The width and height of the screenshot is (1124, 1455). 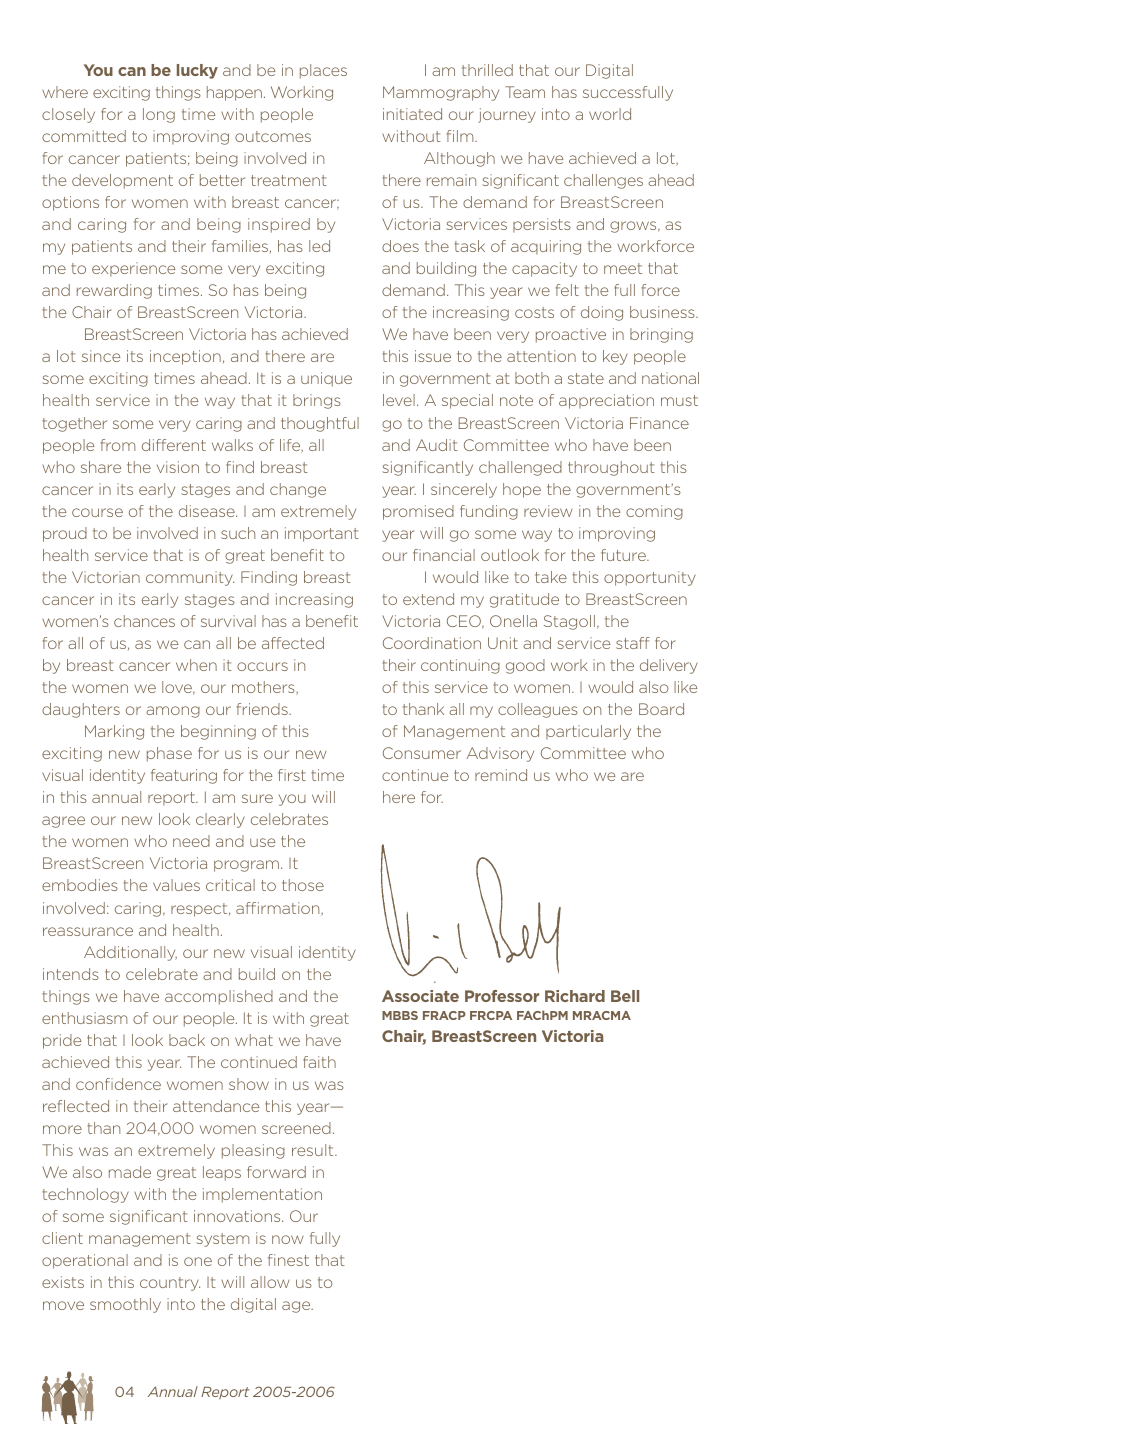 What do you see at coordinates (288, 1260) in the screenshot?
I see `finest` at bounding box center [288, 1260].
